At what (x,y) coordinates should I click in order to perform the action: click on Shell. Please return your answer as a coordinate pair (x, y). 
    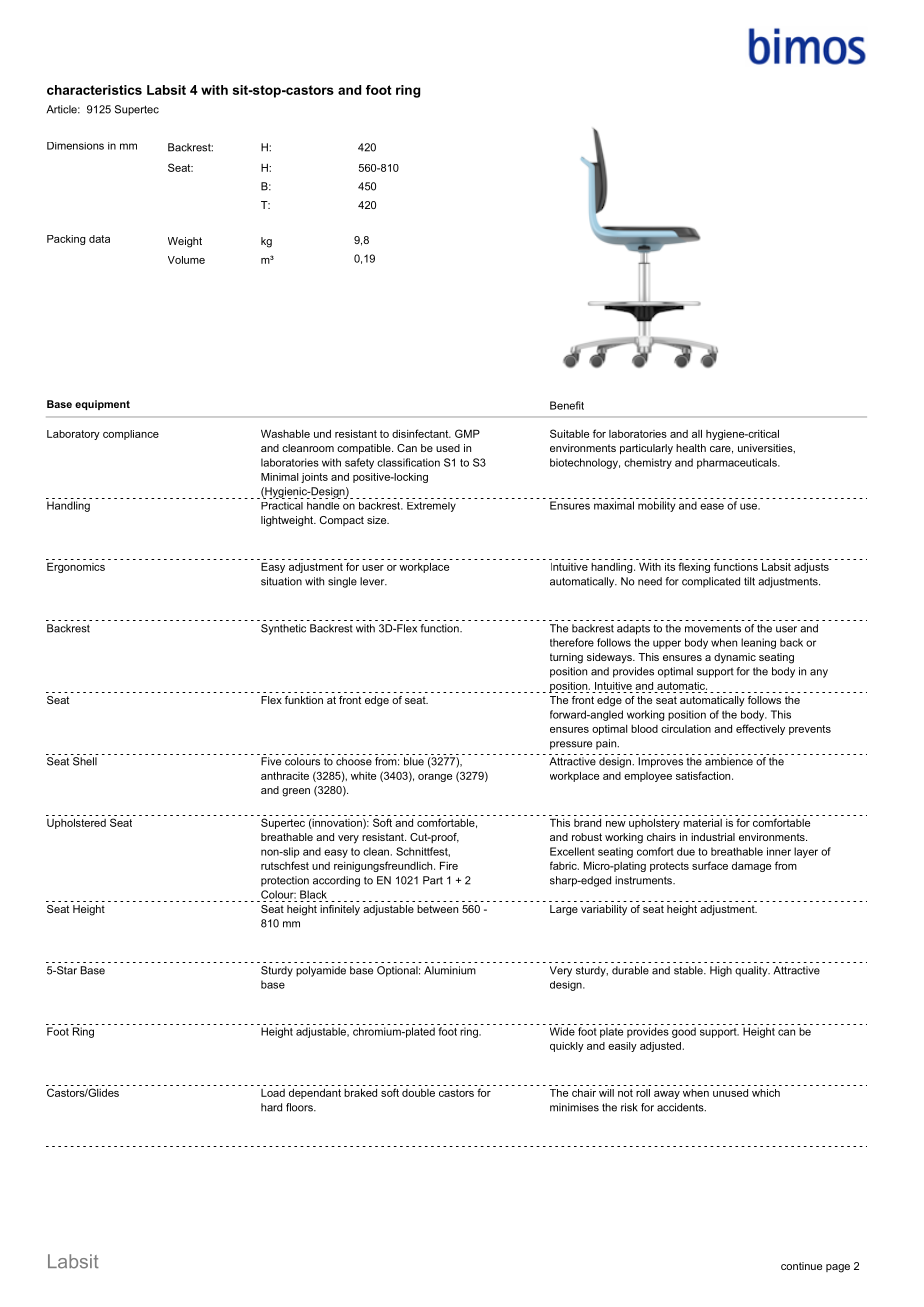
    Looking at the image, I should click on (85, 761).
